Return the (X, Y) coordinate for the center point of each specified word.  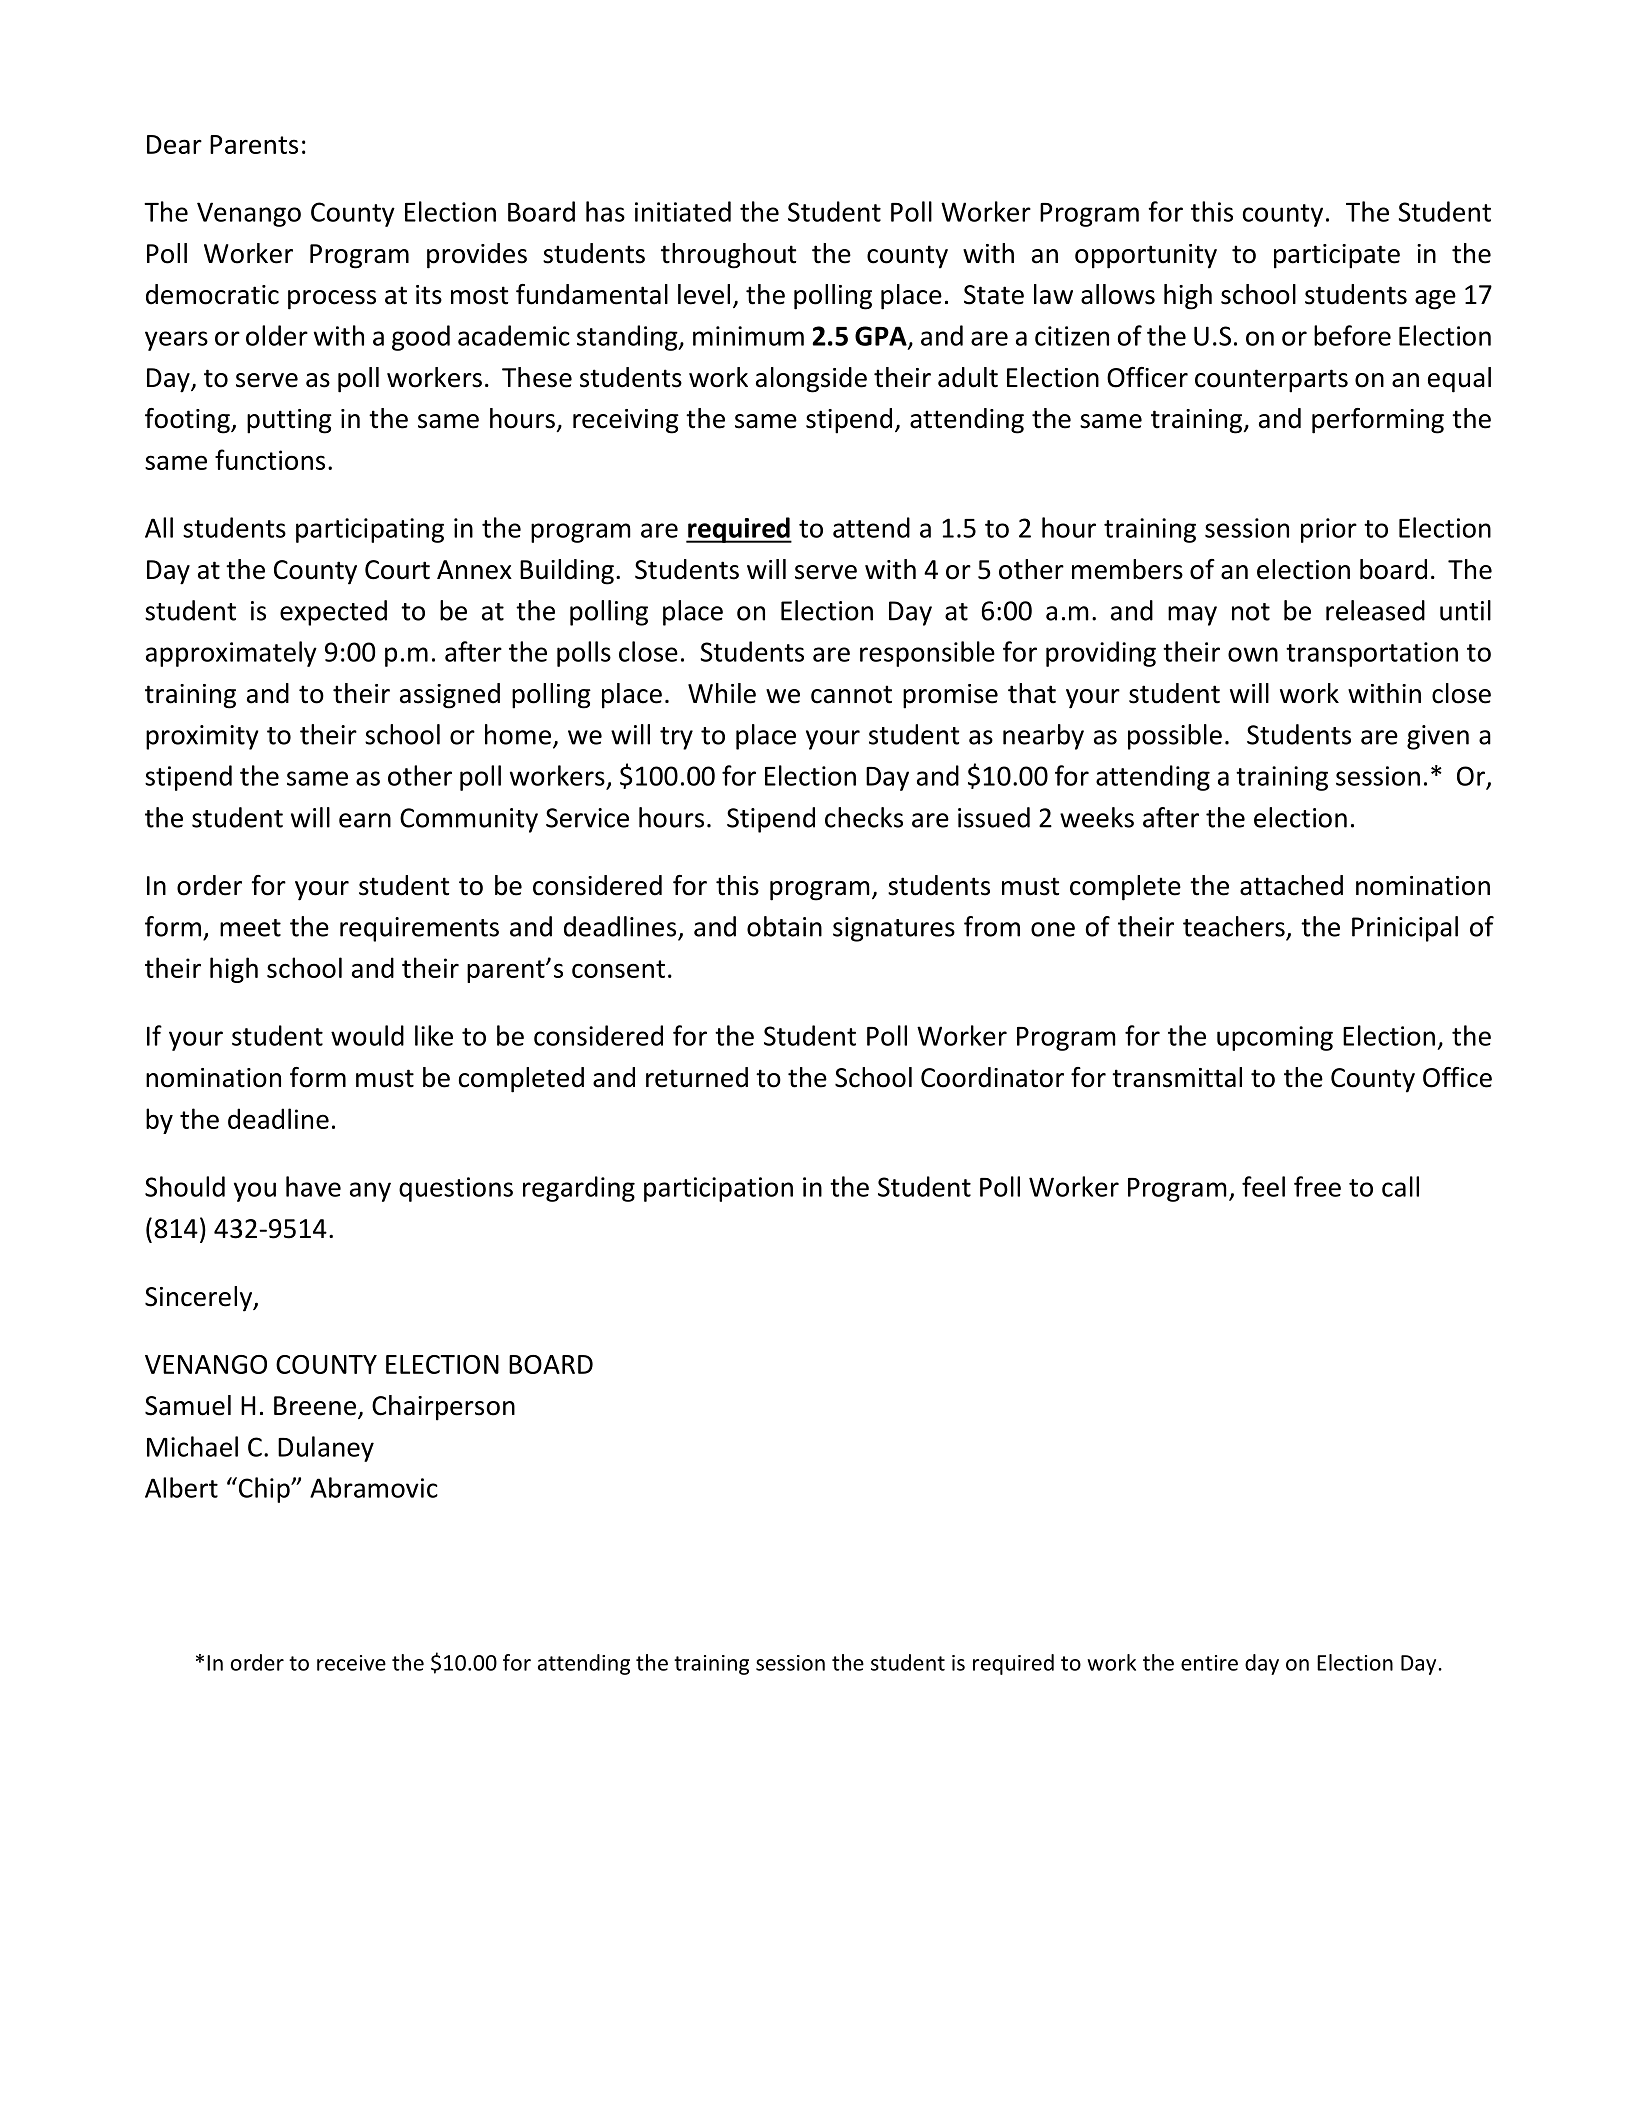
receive (351, 1663)
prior (1329, 530)
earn (365, 820)
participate (1337, 256)
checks (864, 817)
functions (270, 459)
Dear (174, 144)
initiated (683, 211)
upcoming (1275, 1038)
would (367, 1035)
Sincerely (200, 1299)
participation (718, 1189)
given (1438, 737)
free (1317, 1186)
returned (697, 1077)
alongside (811, 380)
